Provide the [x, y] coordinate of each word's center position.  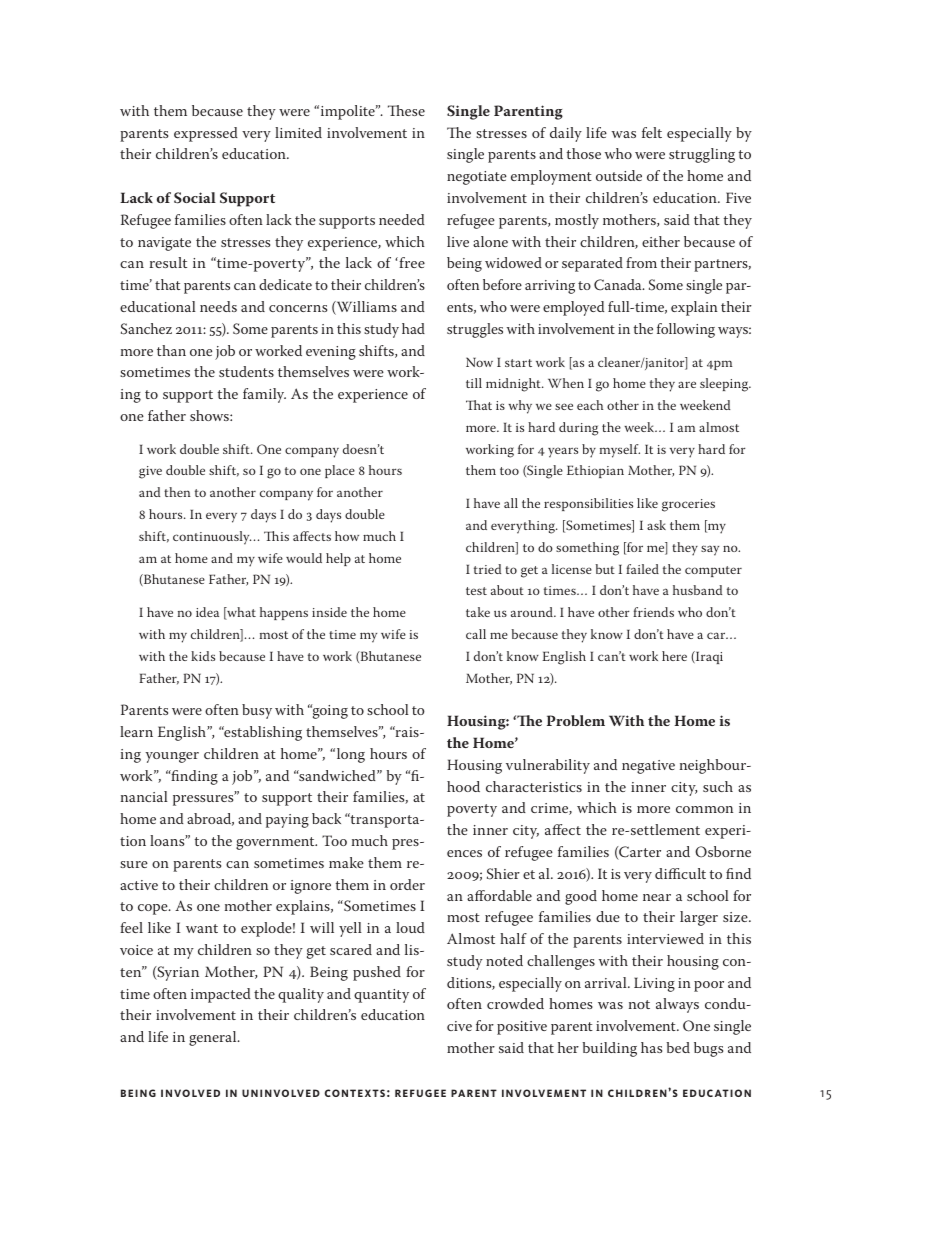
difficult [680, 873]
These [406, 110]
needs [218, 306]
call [476, 634]
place [340, 471]
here [674, 656]
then [177, 492]
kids [203, 656]
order [407, 884]
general [214, 1038]
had [413, 328]
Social [195, 198]
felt [652, 132]
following [686, 330]
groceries [688, 505]
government [276, 843]
